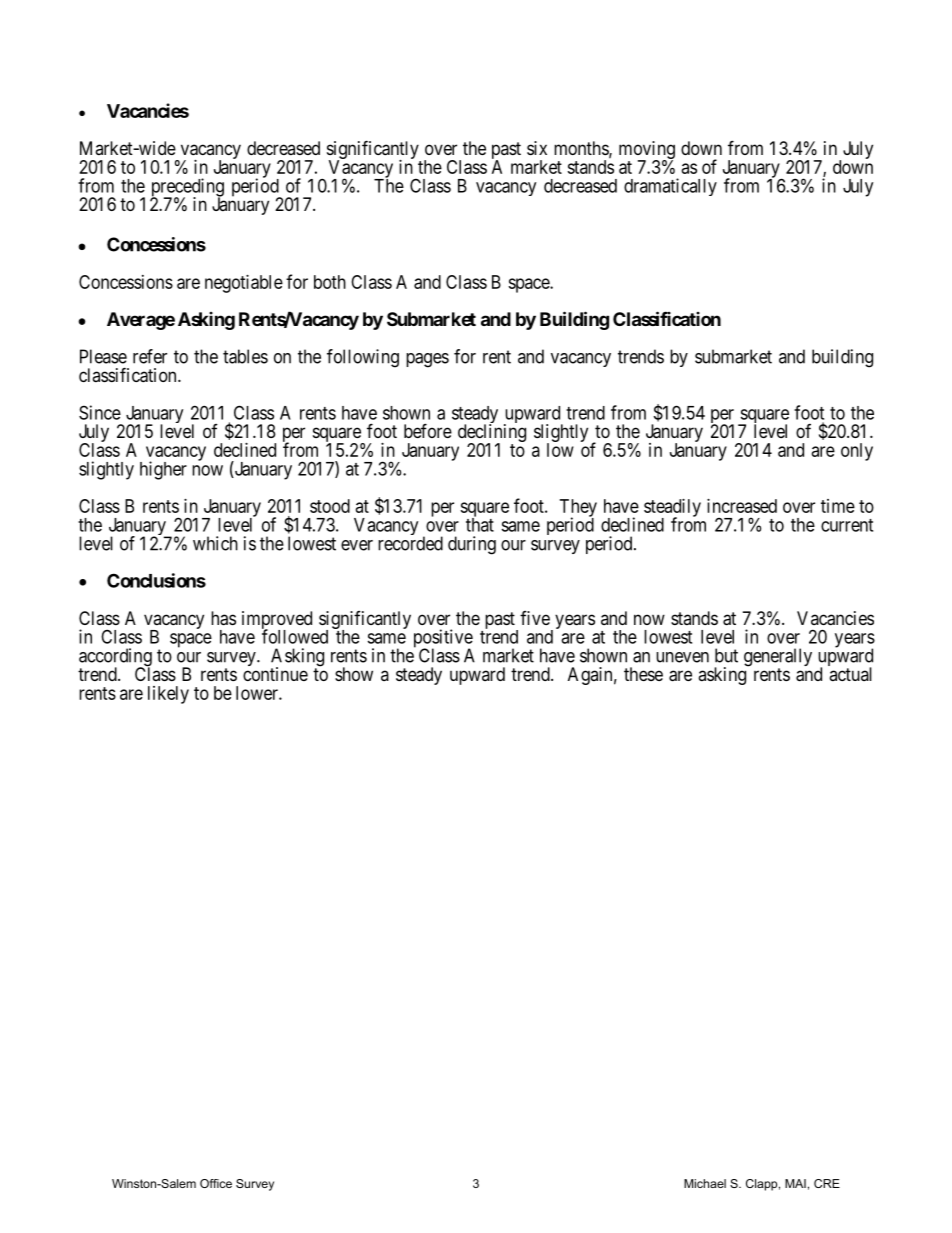 This page has height=1233, width=952. Describe the element at coordinates (163, 470) in the page. I see `higher` at that location.
